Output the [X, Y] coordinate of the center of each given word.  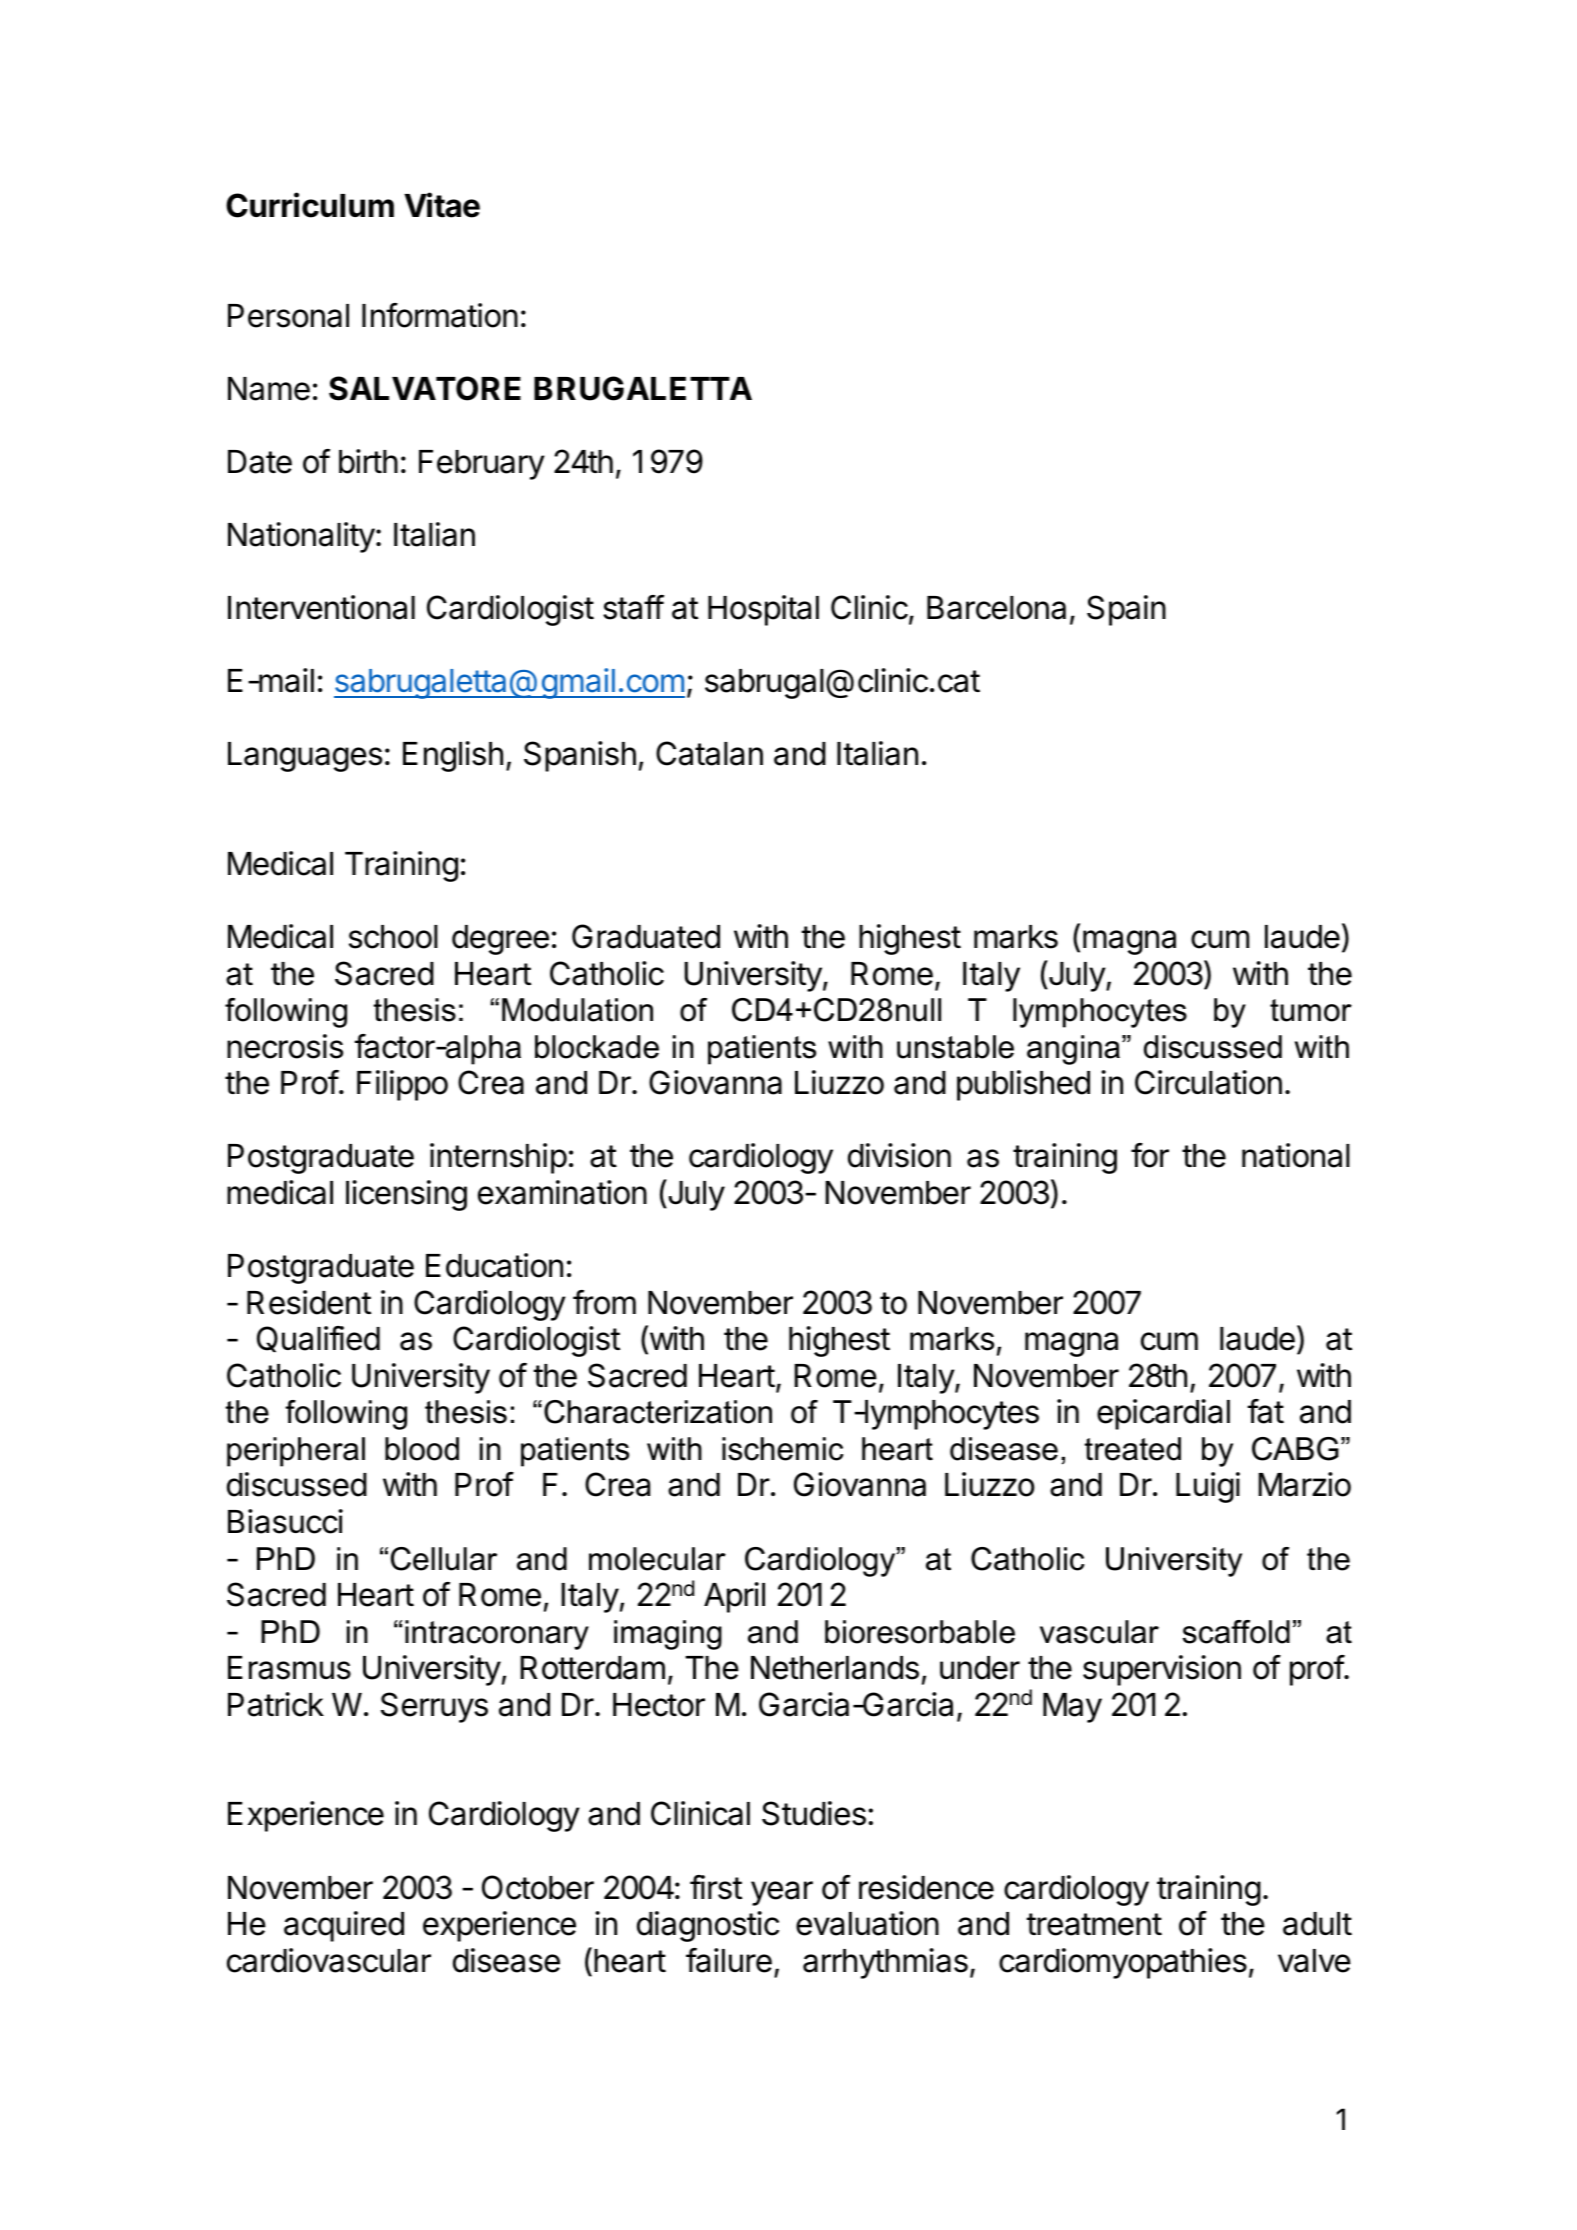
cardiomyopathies [1123, 1963]
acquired [344, 1926]
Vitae [442, 205]
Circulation [1208, 1082]
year [782, 1893]
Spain [1126, 610]
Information [440, 315]
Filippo [402, 1085]
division [899, 1155]
